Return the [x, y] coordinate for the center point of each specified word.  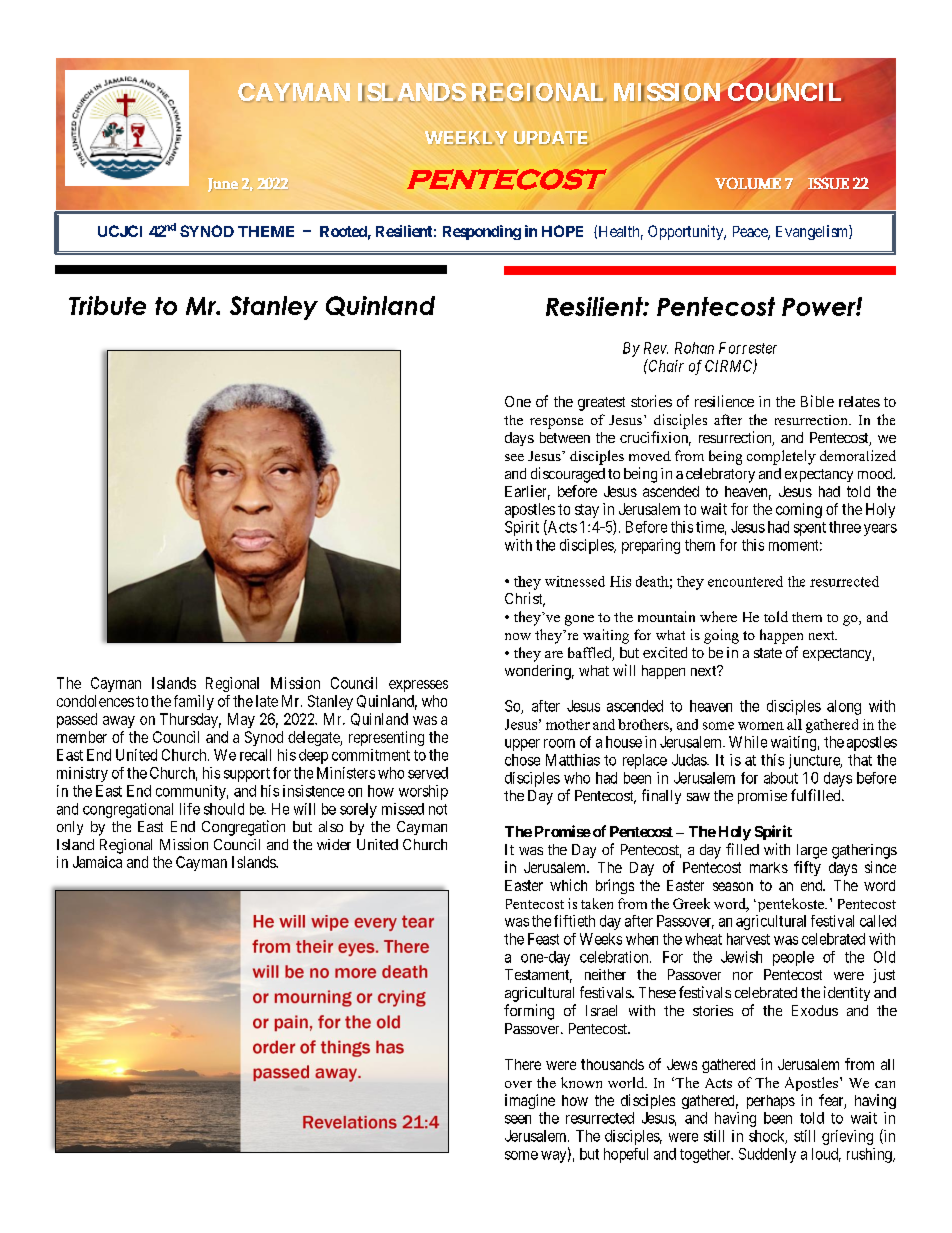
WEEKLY [466, 138]
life [190, 809]
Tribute [107, 305]
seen [518, 1119]
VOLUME [748, 183]
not [438, 809]
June [223, 185]
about [781, 778]
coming [799, 510]
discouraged [568, 475]
